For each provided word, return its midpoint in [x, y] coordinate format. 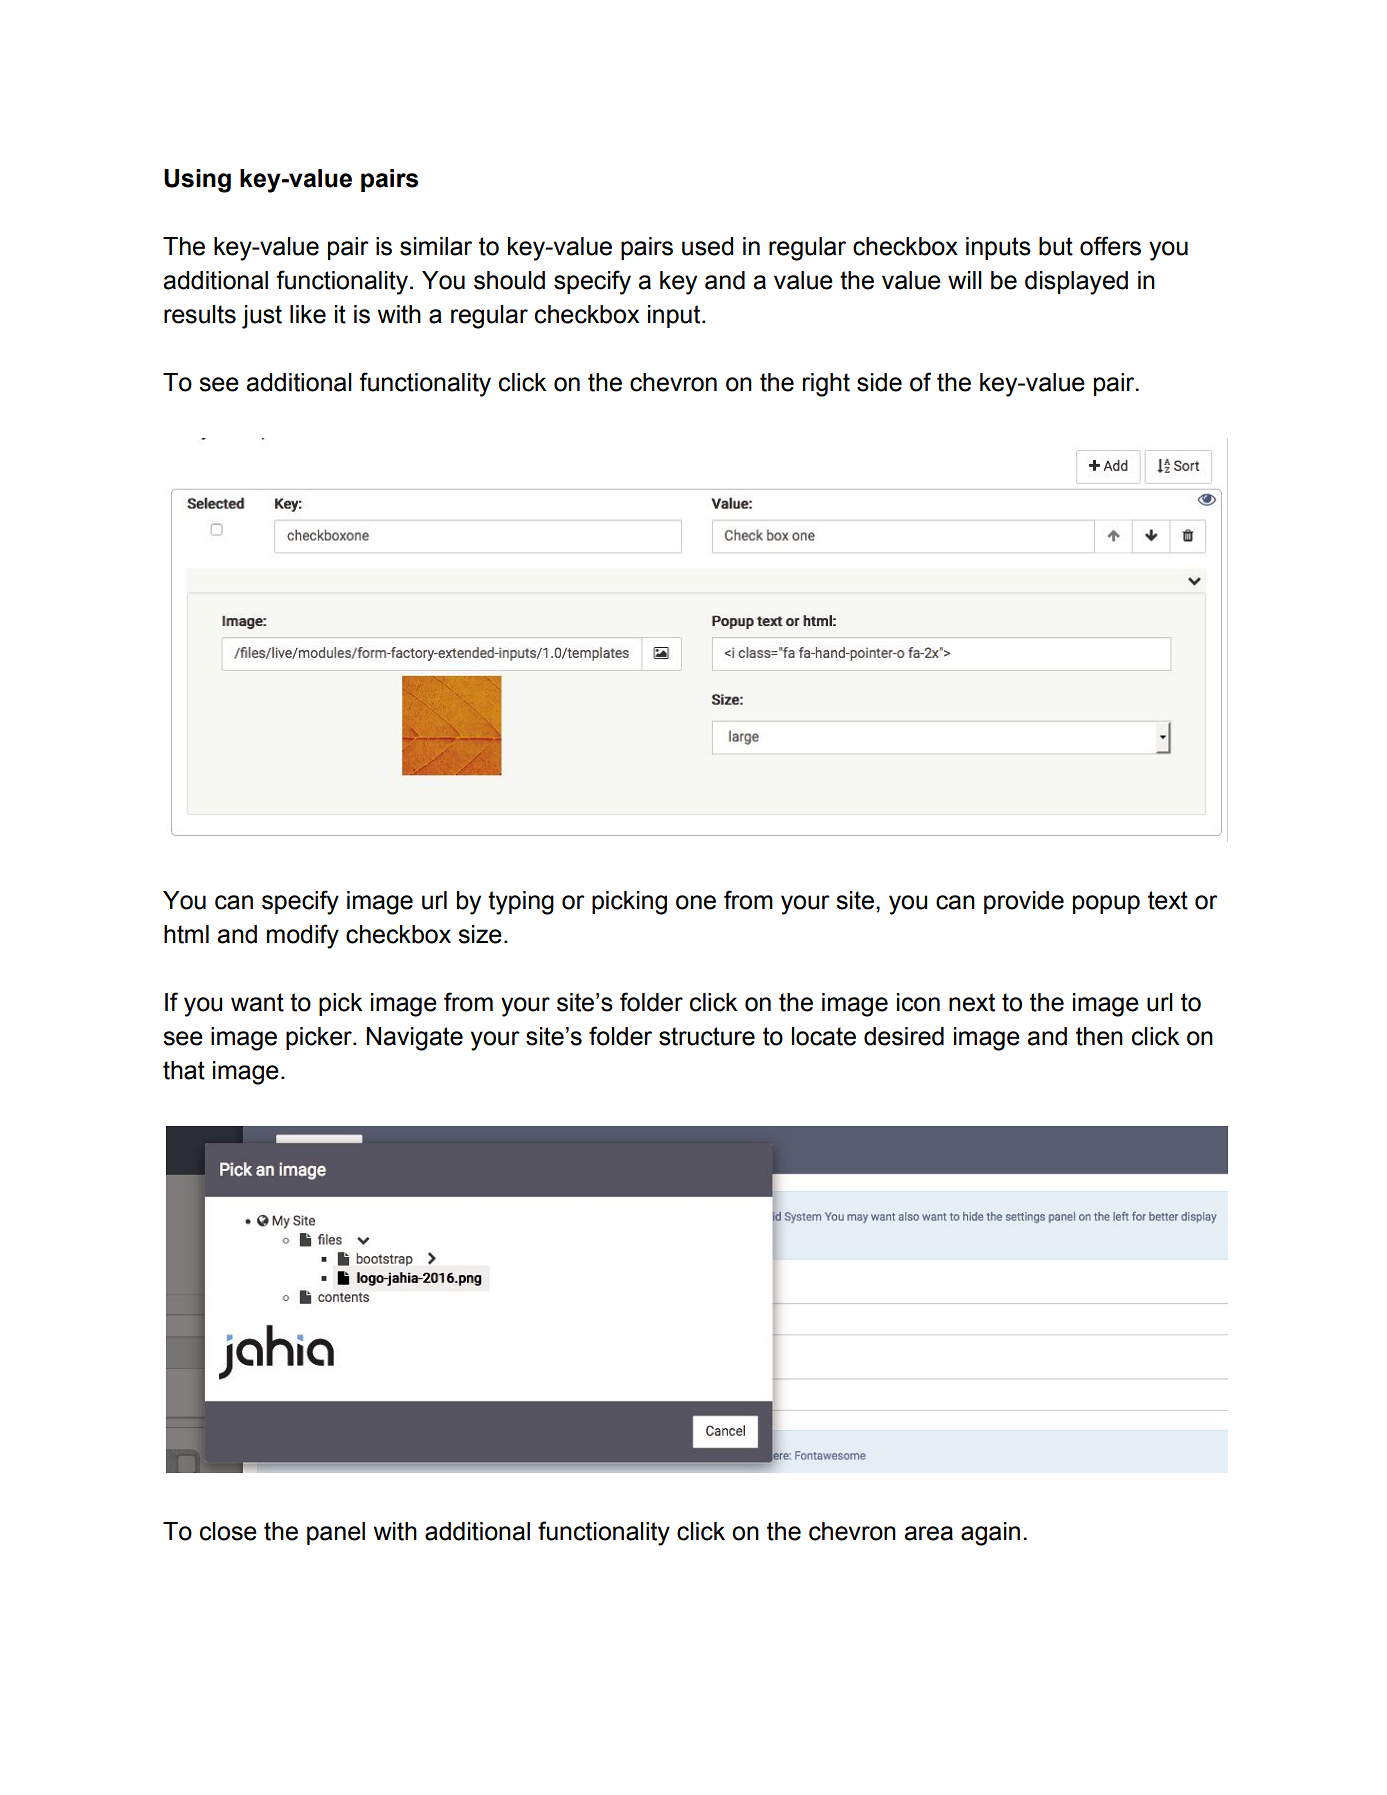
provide [1024, 902]
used [707, 246]
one [696, 902]
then [1099, 1036]
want [257, 1002]
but [1056, 246]
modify [303, 936]
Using [197, 181]
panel [336, 1533]
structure [707, 1036]
